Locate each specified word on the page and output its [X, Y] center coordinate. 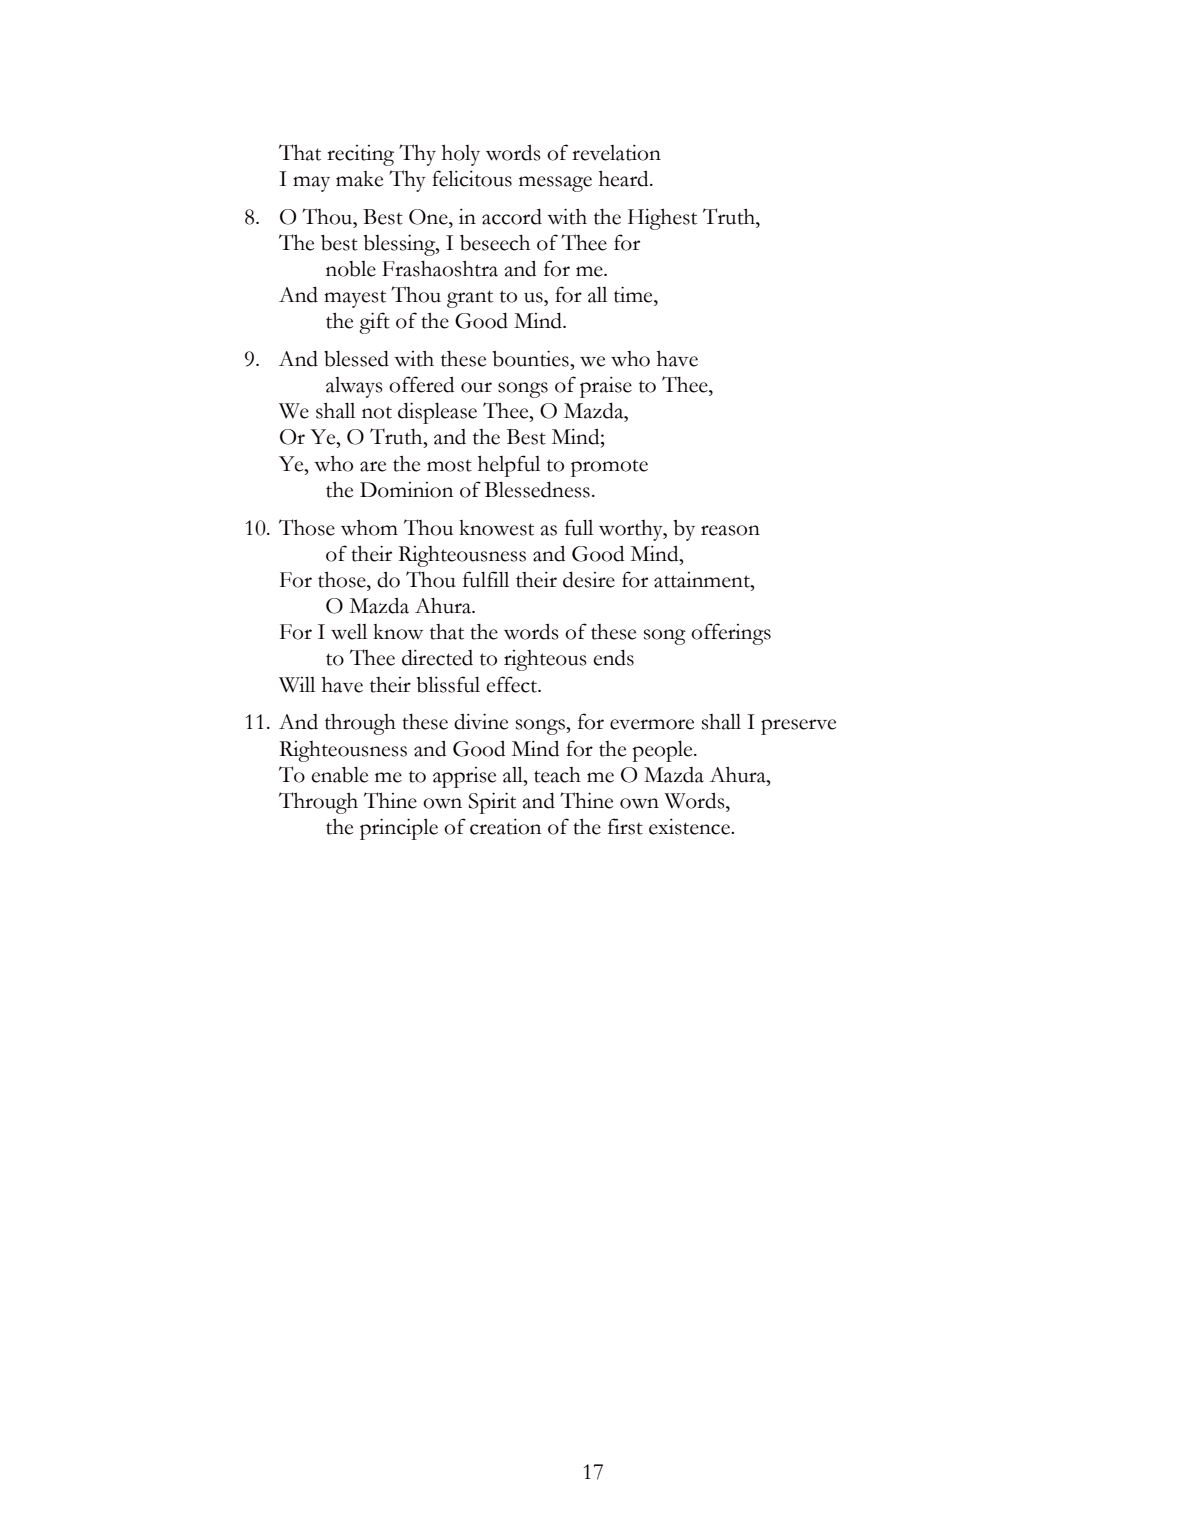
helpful [509, 466]
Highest [662, 219]
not [377, 412]
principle [399, 829]
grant [470, 299]
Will [297, 684]
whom [369, 527]
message [555, 184]
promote [609, 468]
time [634, 294]
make [359, 179]
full [579, 527]
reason [730, 530]
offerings [731, 634]
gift [374, 323]
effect [513, 684]
